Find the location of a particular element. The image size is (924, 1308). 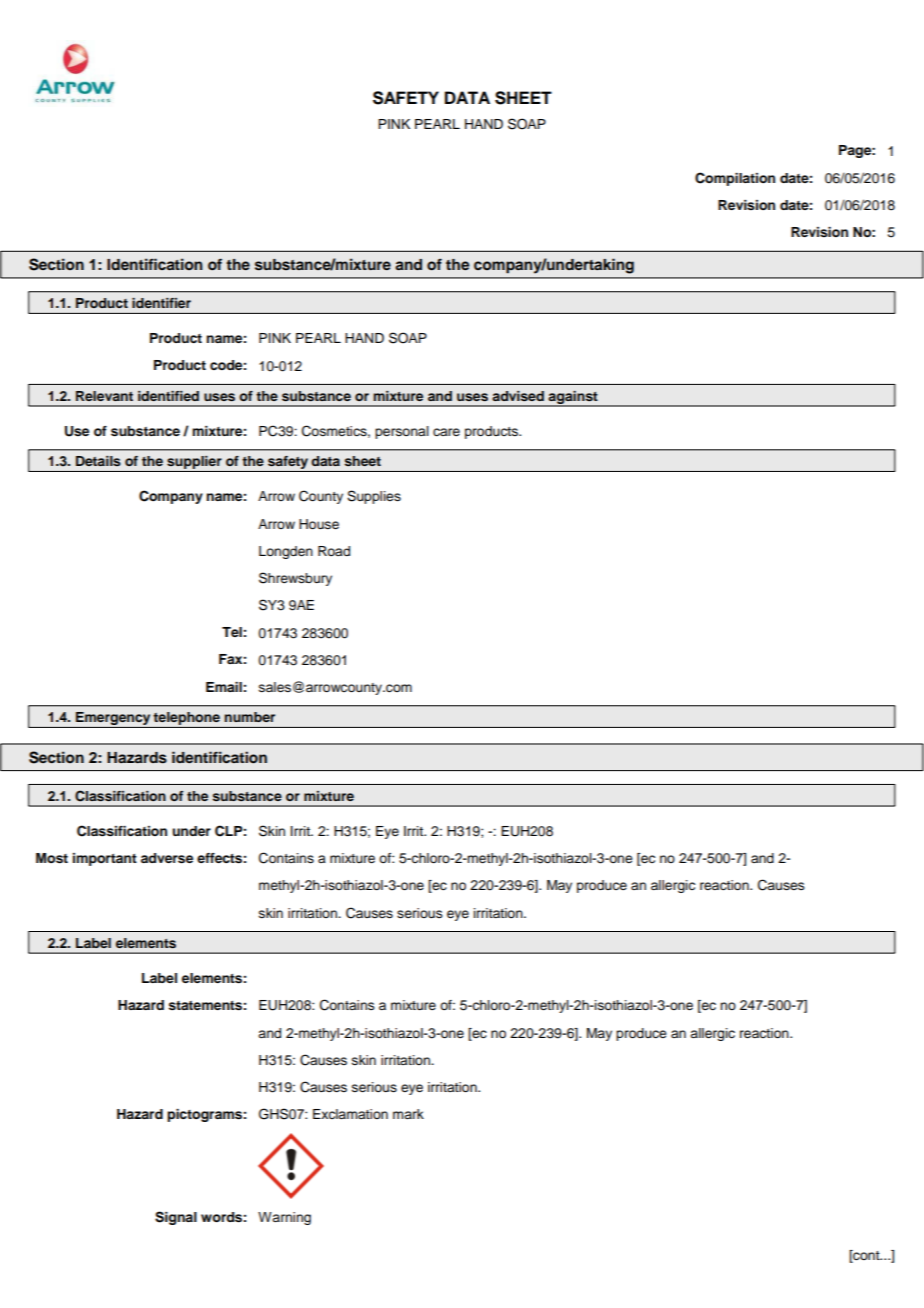

Road is located at coordinates (334, 551).
